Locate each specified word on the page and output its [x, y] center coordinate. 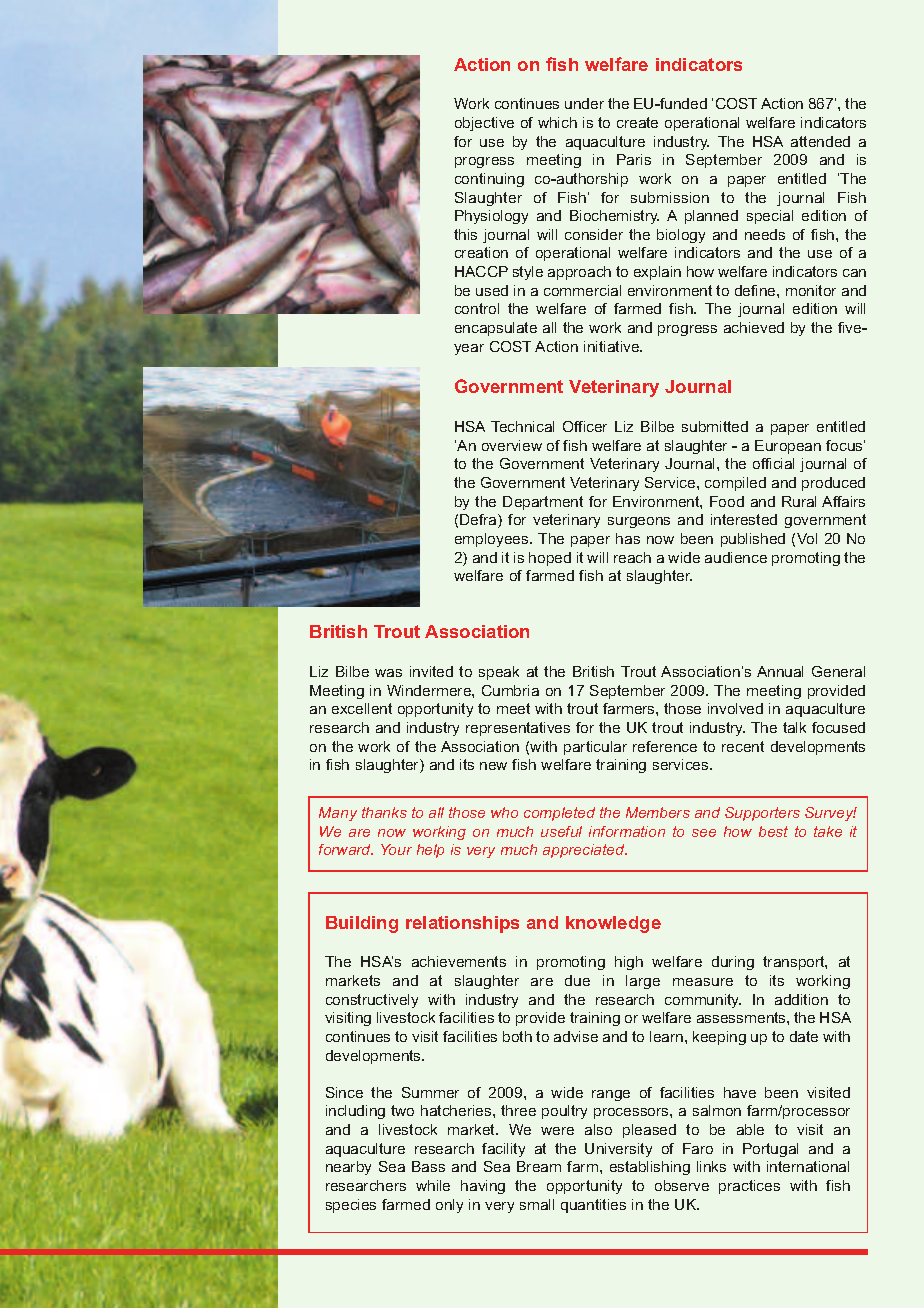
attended [820, 141]
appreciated [585, 851]
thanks [384, 812]
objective [484, 124]
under [584, 103]
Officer [585, 426]
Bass [428, 1166]
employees [493, 540]
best [773, 831]
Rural [799, 501]
